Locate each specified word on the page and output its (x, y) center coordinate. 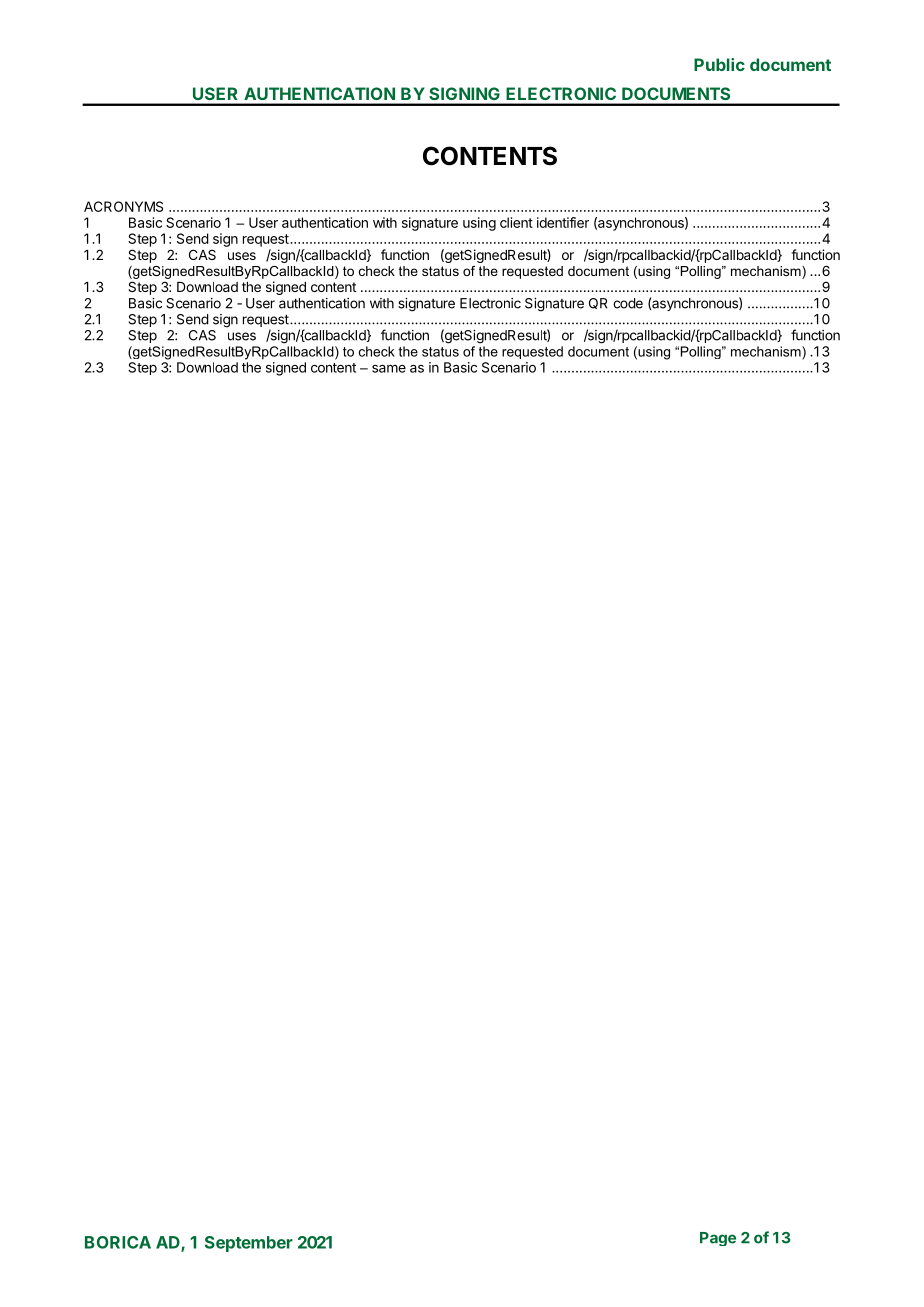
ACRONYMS (123, 206)
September (249, 1244)
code (628, 303)
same (389, 369)
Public (719, 64)
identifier (563, 222)
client (516, 222)
